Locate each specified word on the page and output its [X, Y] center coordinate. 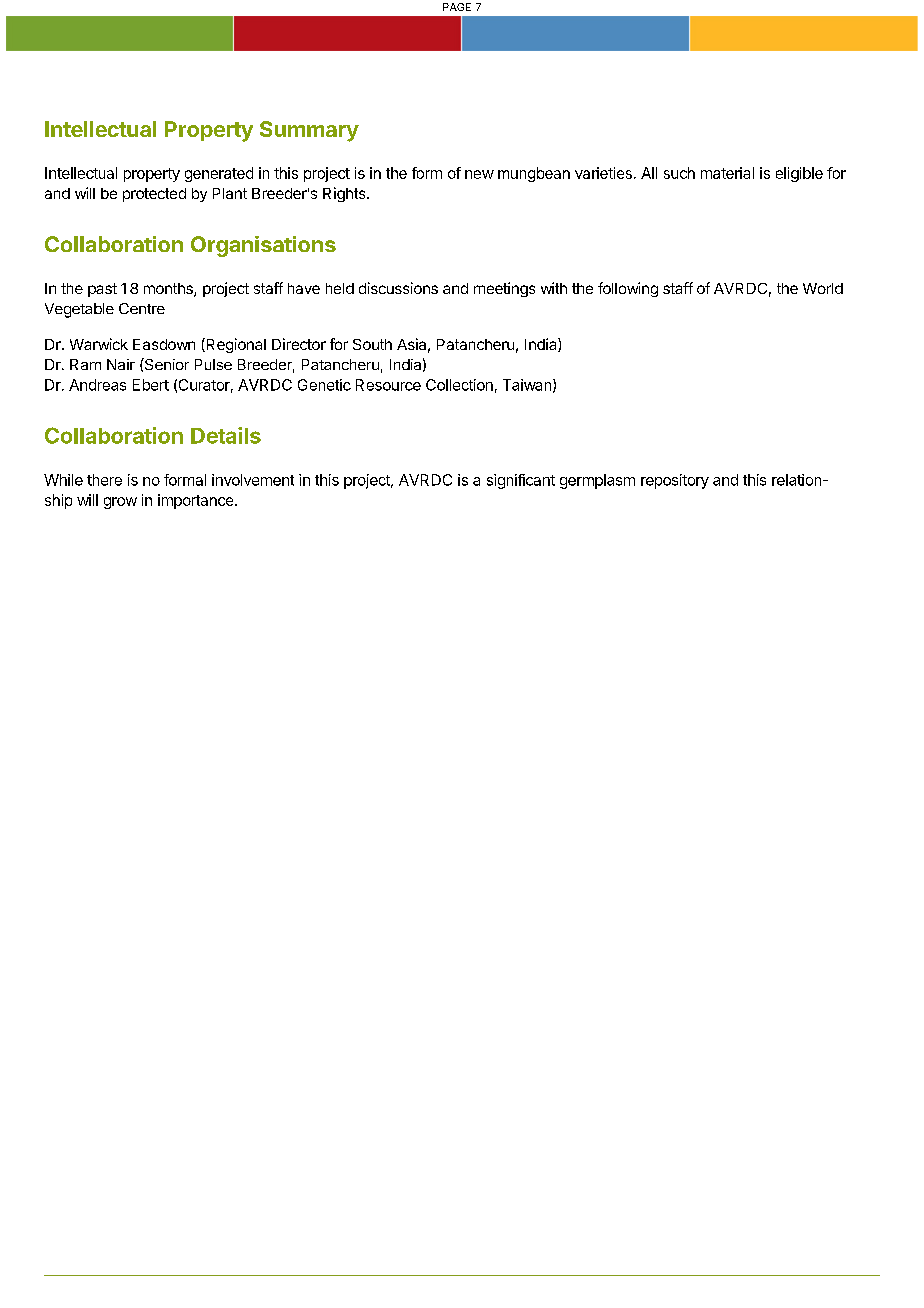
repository [675, 481]
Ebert [151, 385]
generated [219, 174]
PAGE [457, 7]
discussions [398, 288]
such [679, 173]
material [727, 173]
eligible [799, 174]
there [104, 480]
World [823, 288]
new [479, 174]
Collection [459, 385]
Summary [309, 131]
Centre [142, 308]
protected [154, 195]
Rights [345, 194]
